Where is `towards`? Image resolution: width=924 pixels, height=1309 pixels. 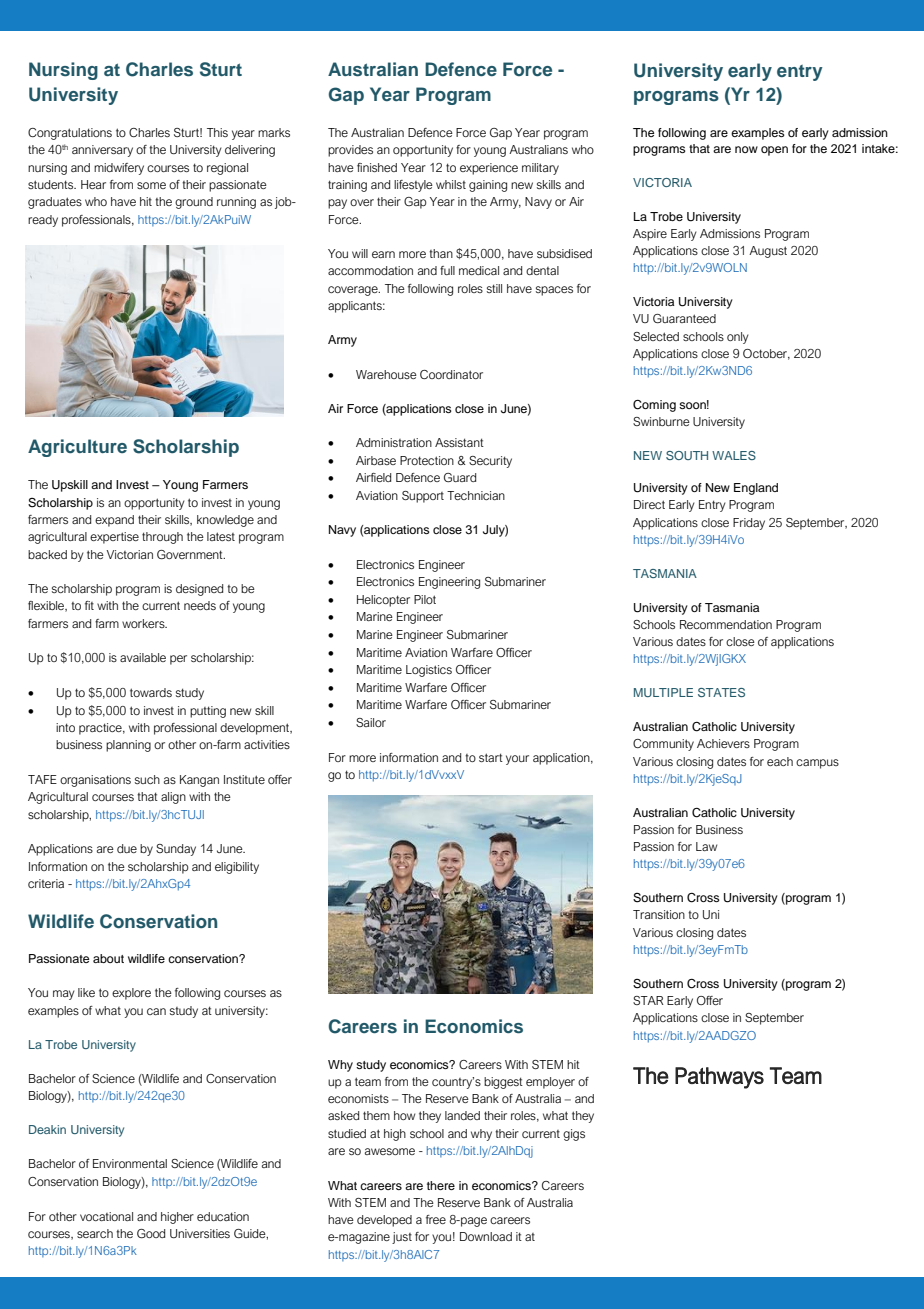
towards is located at coordinates (151, 692).
